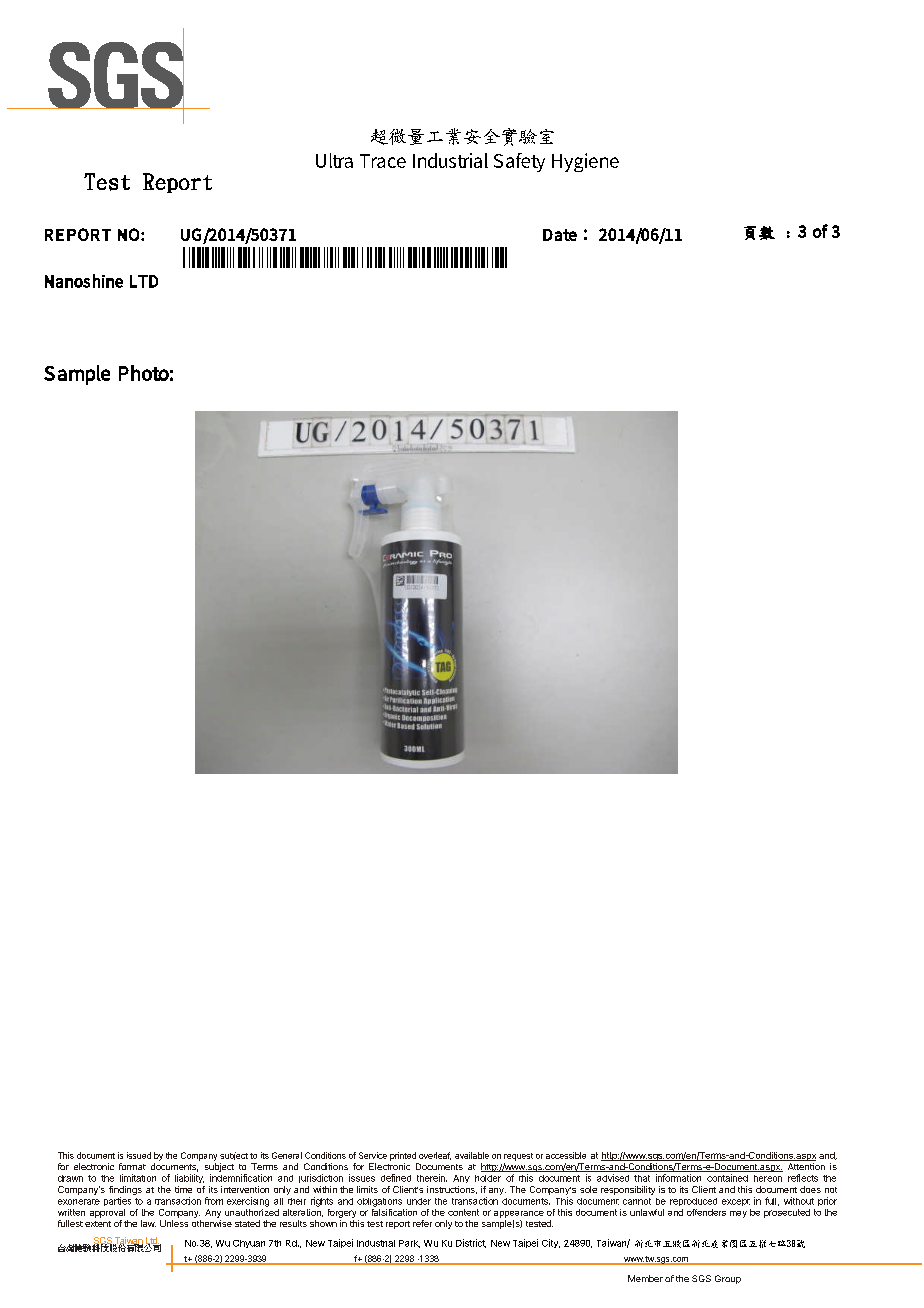 The image size is (924, 1308). Describe the element at coordinates (334, 160) in the page. I see `Ultra` at that location.
